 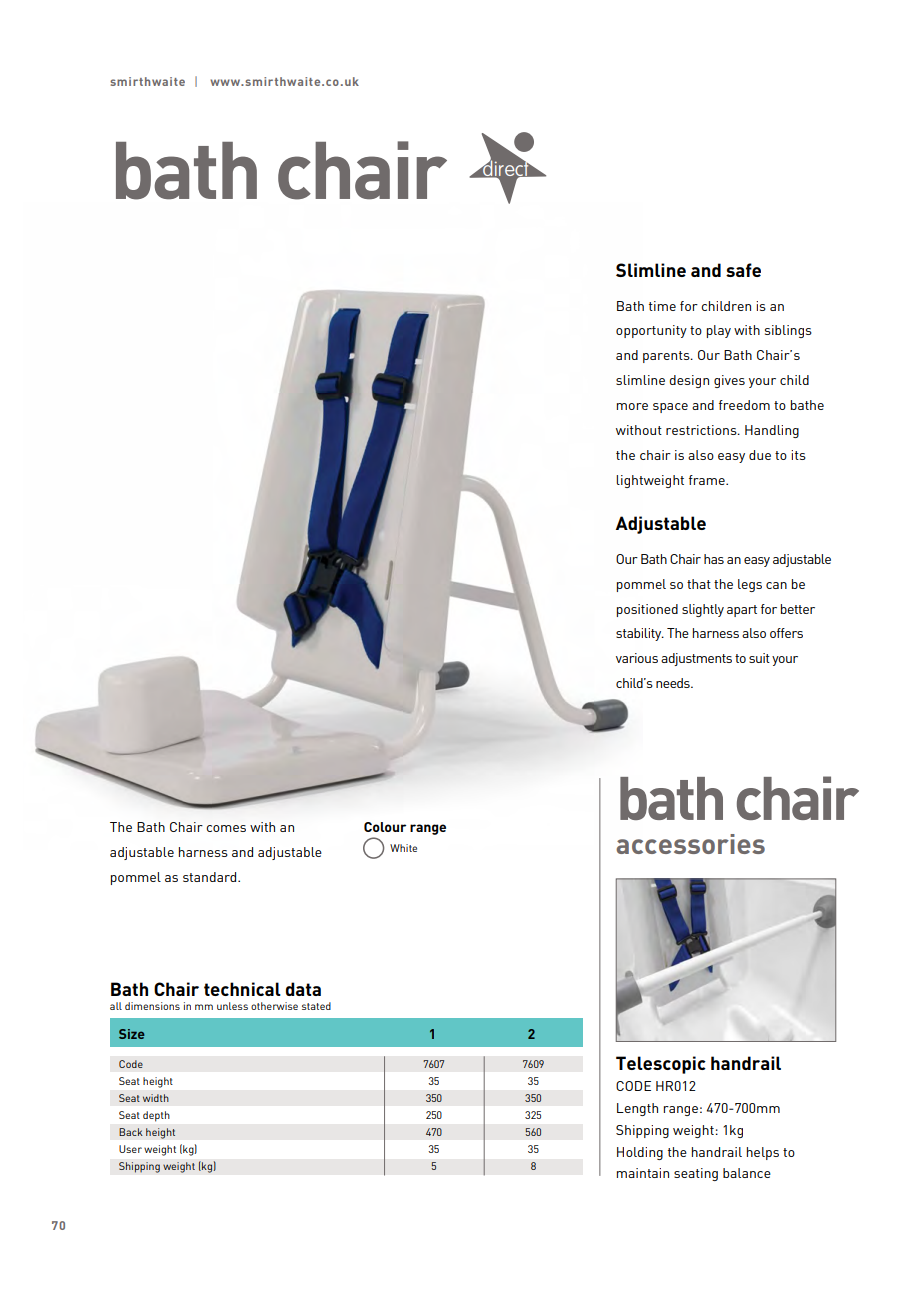 I want to click on helps, so click(x=763, y=1153).
